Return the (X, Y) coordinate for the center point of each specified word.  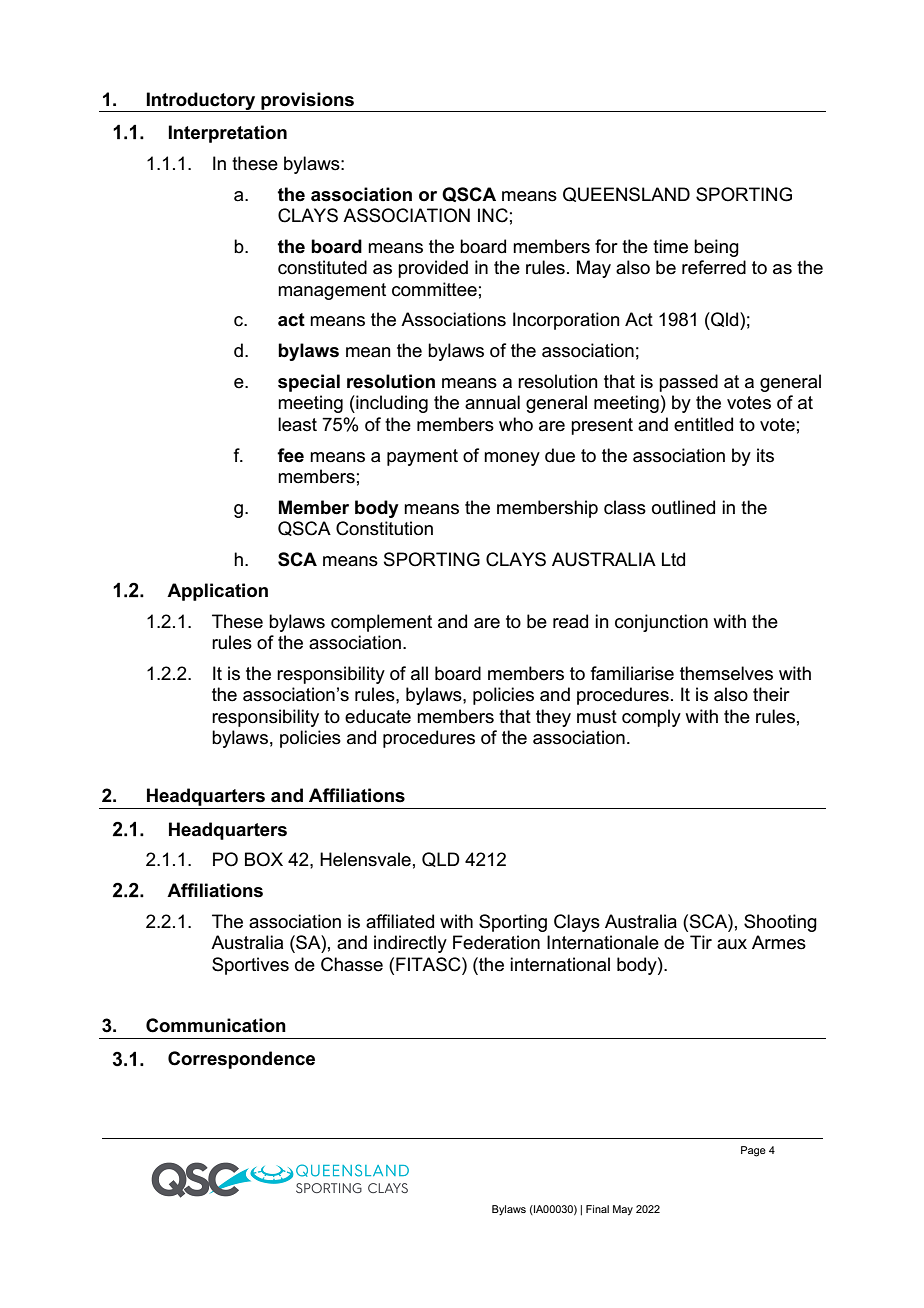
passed (688, 383)
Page (753, 1151)
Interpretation (227, 134)
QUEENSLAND (626, 194)
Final (597, 1209)
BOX (264, 859)
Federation (496, 942)
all (419, 673)
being (716, 248)
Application (217, 592)
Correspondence (241, 1060)
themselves (726, 673)
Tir (701, 942)
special (309, 383)
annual (492, 402)
